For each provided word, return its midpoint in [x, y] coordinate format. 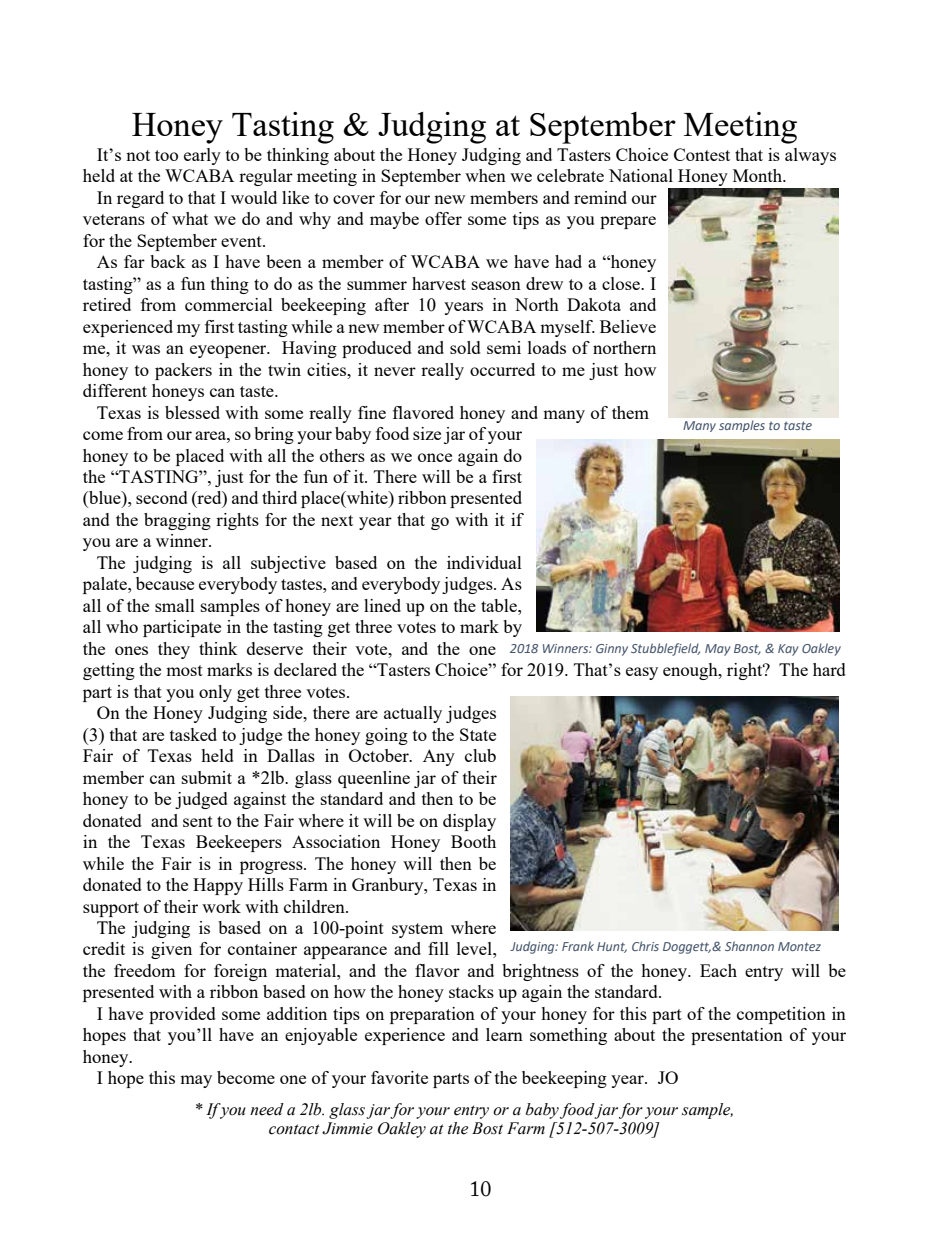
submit [207, 777]
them [630, 412]
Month [759, 175]
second [162, 497]
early [202, 156]
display [469, 822]
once [435, 457]
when [485, 175]
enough [691, 671]
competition [781, 1015]
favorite [399, 1077]
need [267, 1109]
